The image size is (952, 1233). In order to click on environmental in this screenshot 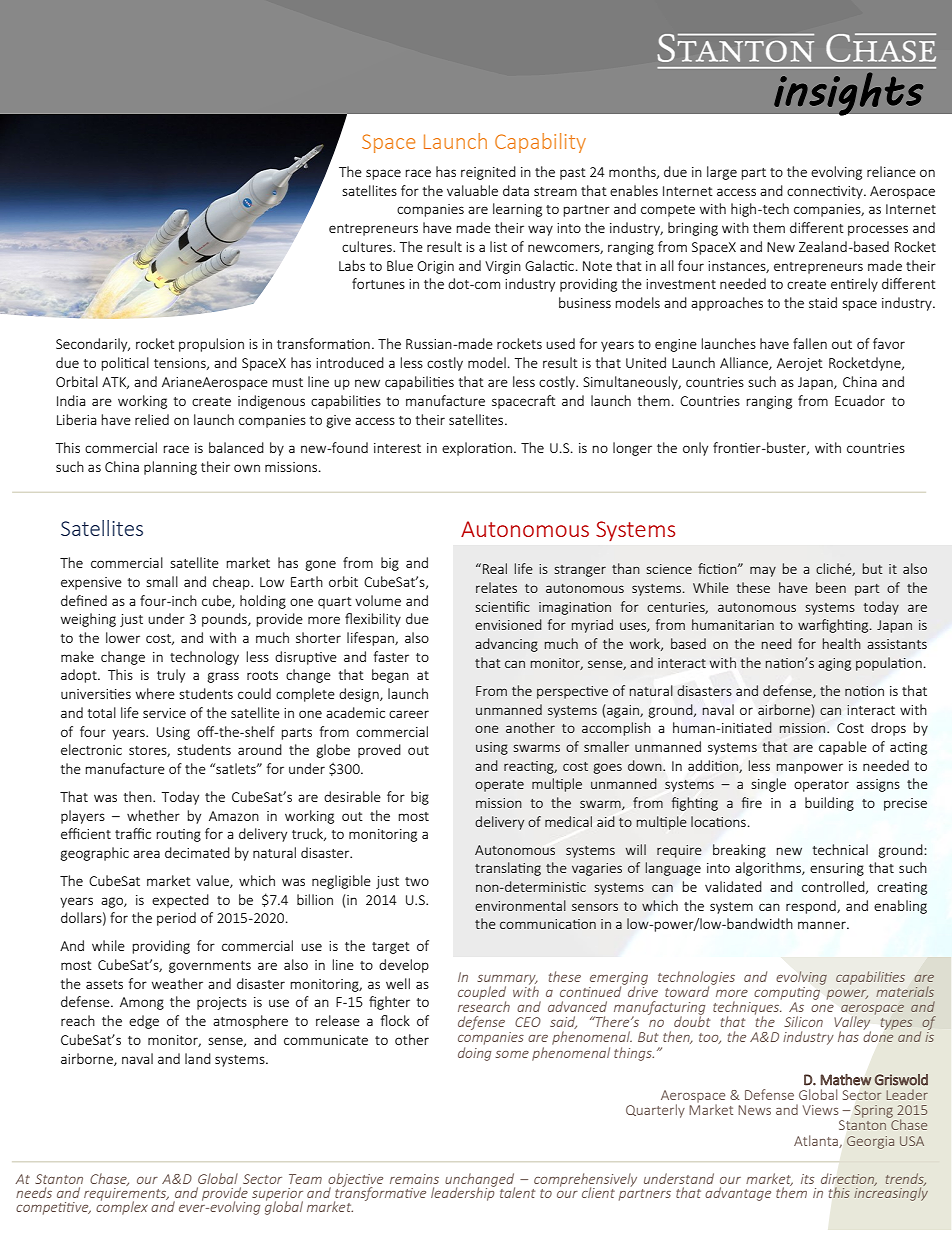, I will do `click(520, 905)`.
